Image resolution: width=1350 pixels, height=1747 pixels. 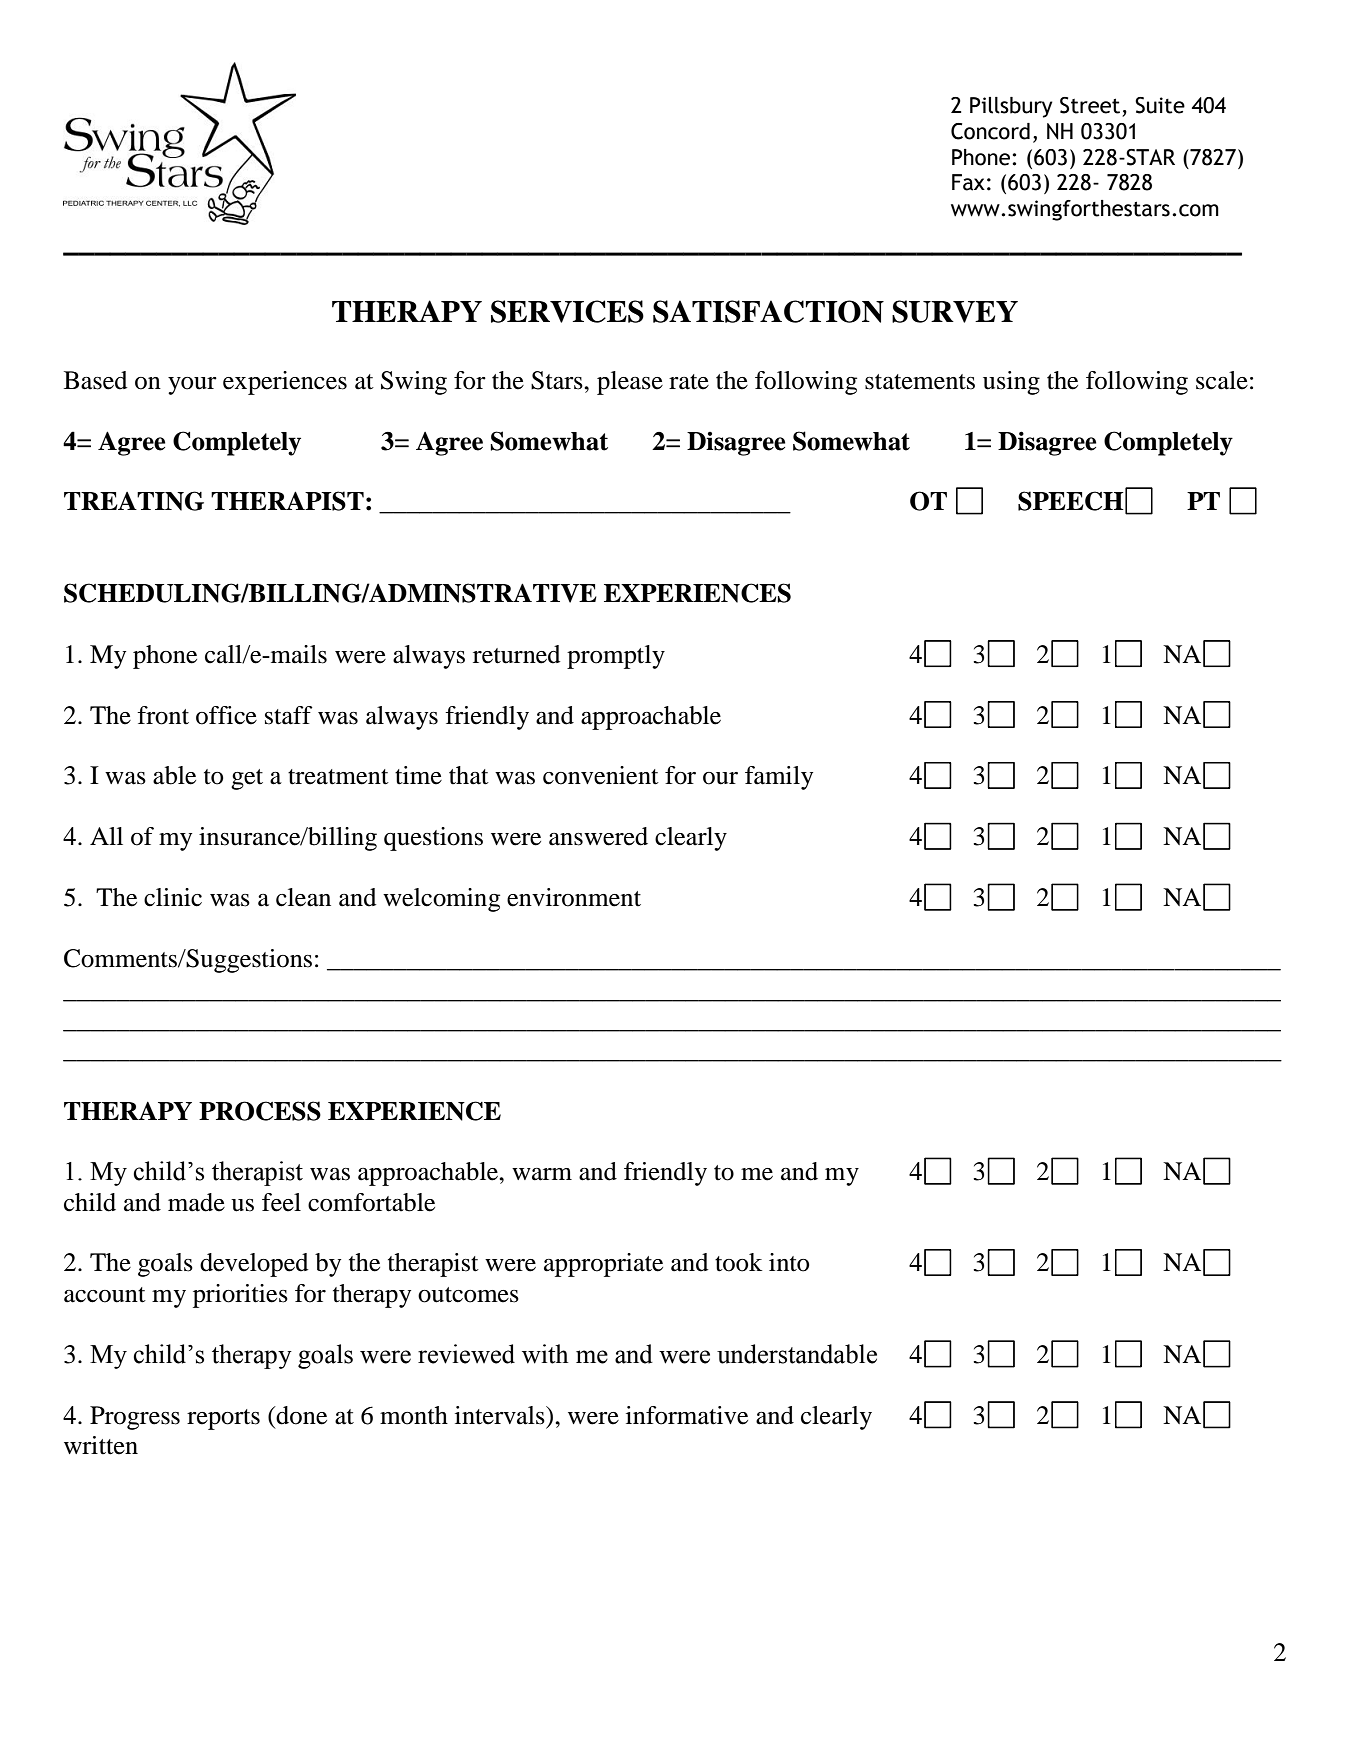 What do you see at coordinates (542, 1174) in the document?
I see `warm` at bounding box center [542, 1174].
